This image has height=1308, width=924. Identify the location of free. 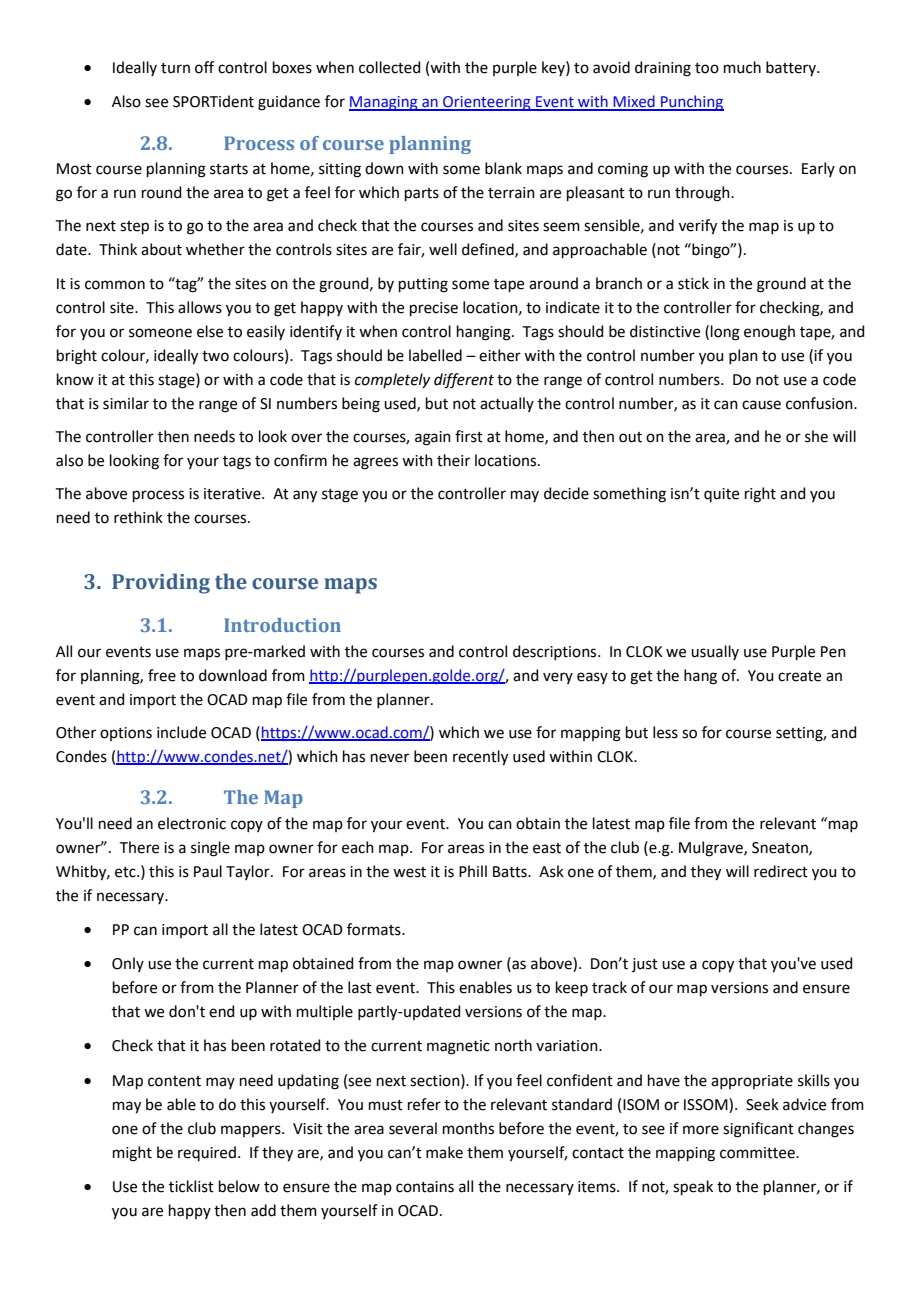
(162, 675).
